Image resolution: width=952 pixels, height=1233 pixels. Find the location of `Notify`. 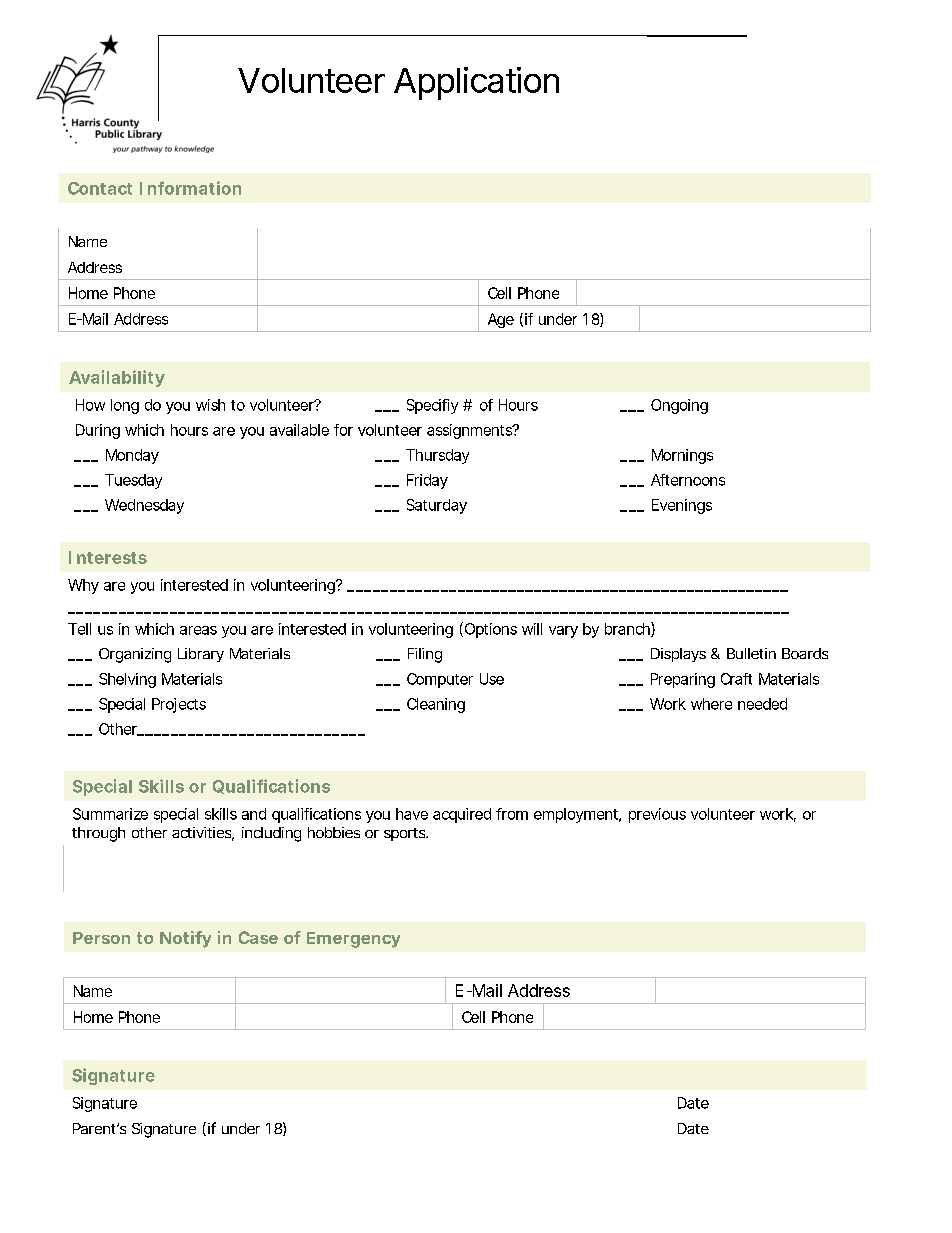

Notify is located at coordinates (185, 939).
